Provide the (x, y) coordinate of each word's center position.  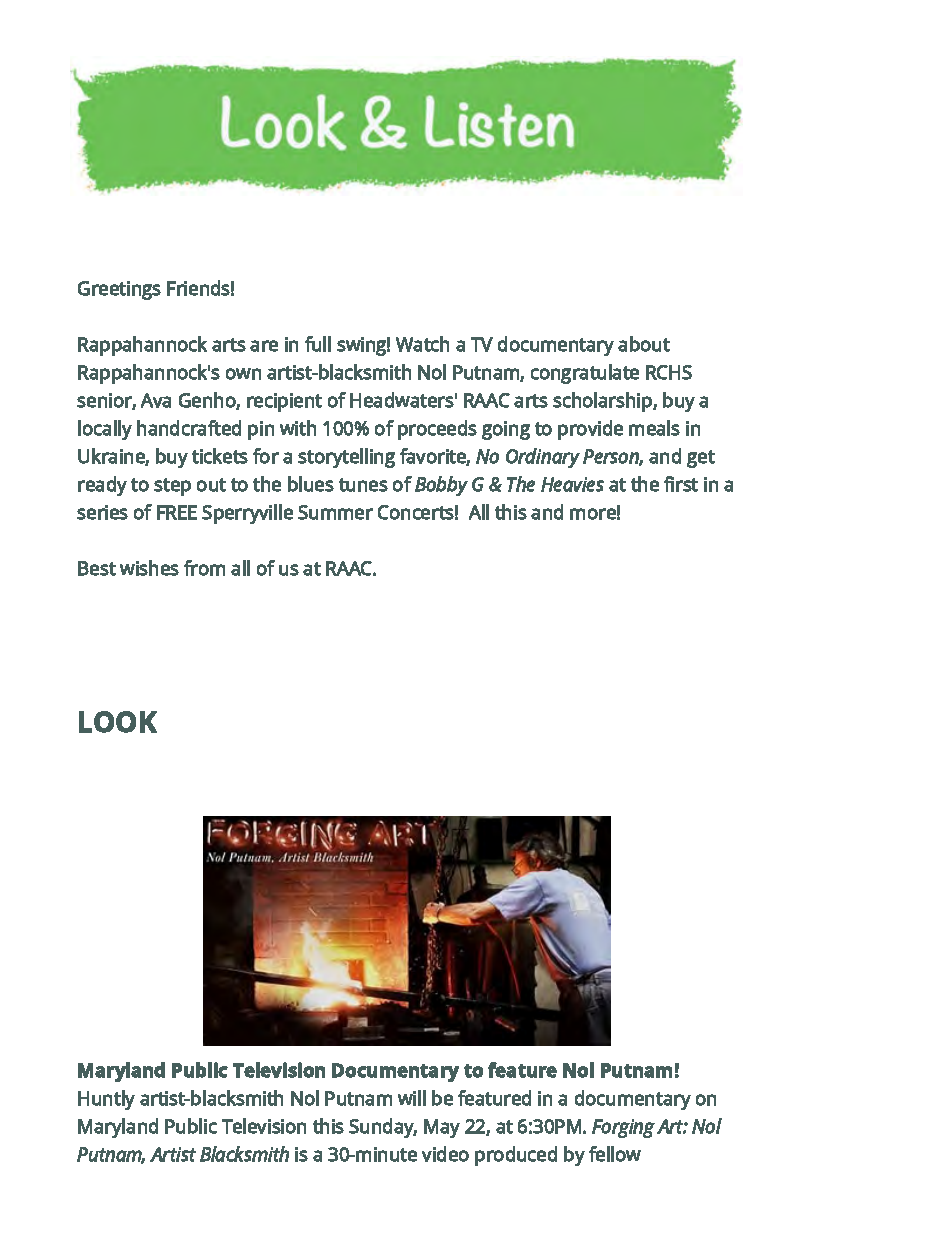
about (644, 344)
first (681, 484)
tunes (363, 485)
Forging (623, 1128)
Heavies (572, 484)
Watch (422, 344)
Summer (335, 512)
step (172, 487)
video (445, 1154)
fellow (615, 1154)
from (204, 568)
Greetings (119, 290)
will (412, 1098)
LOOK (118, 722)
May (442, 1128)
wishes (149, 568)
